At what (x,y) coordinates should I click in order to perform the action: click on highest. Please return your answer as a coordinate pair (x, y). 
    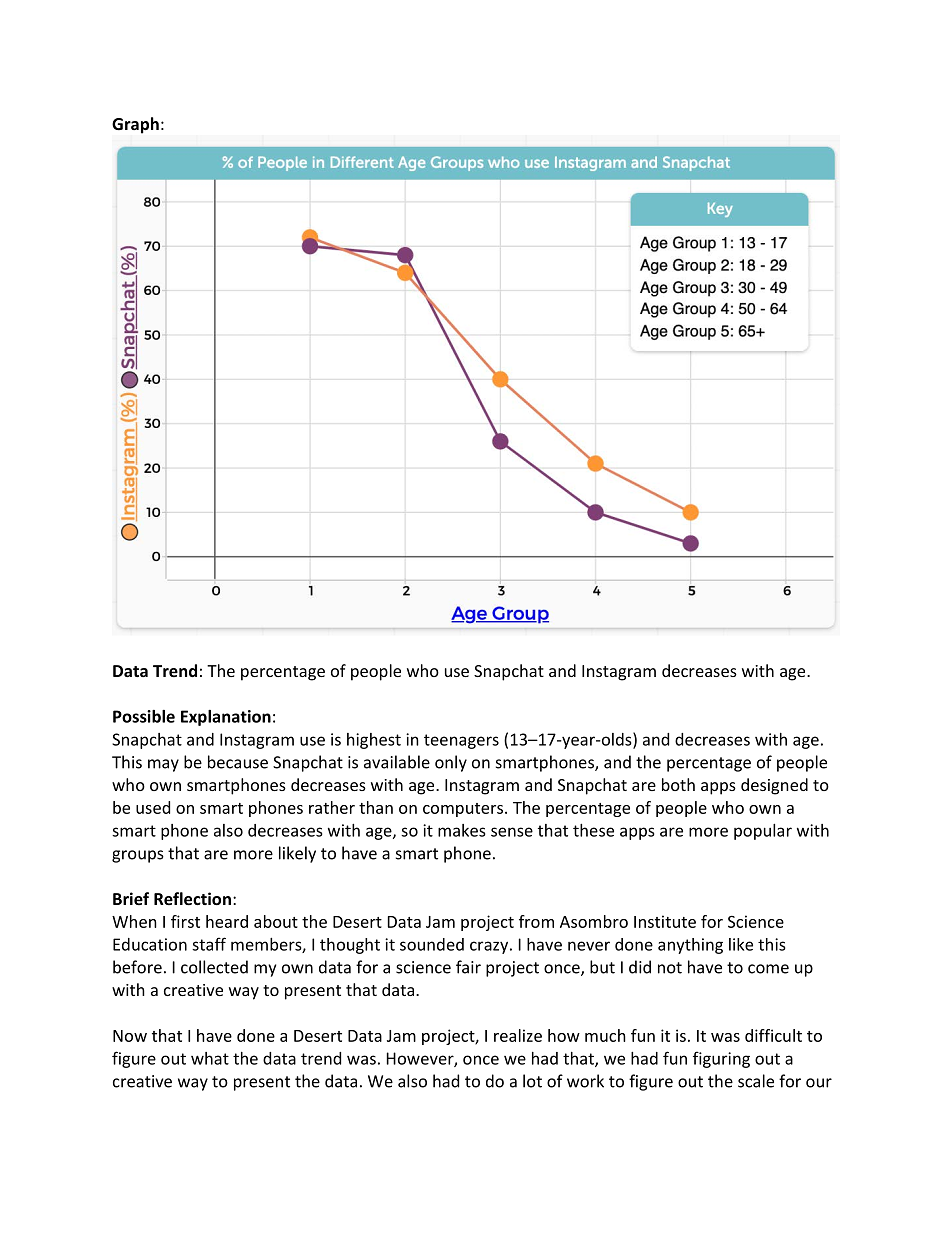
    Looking at the image, I should click on (374, 741).
